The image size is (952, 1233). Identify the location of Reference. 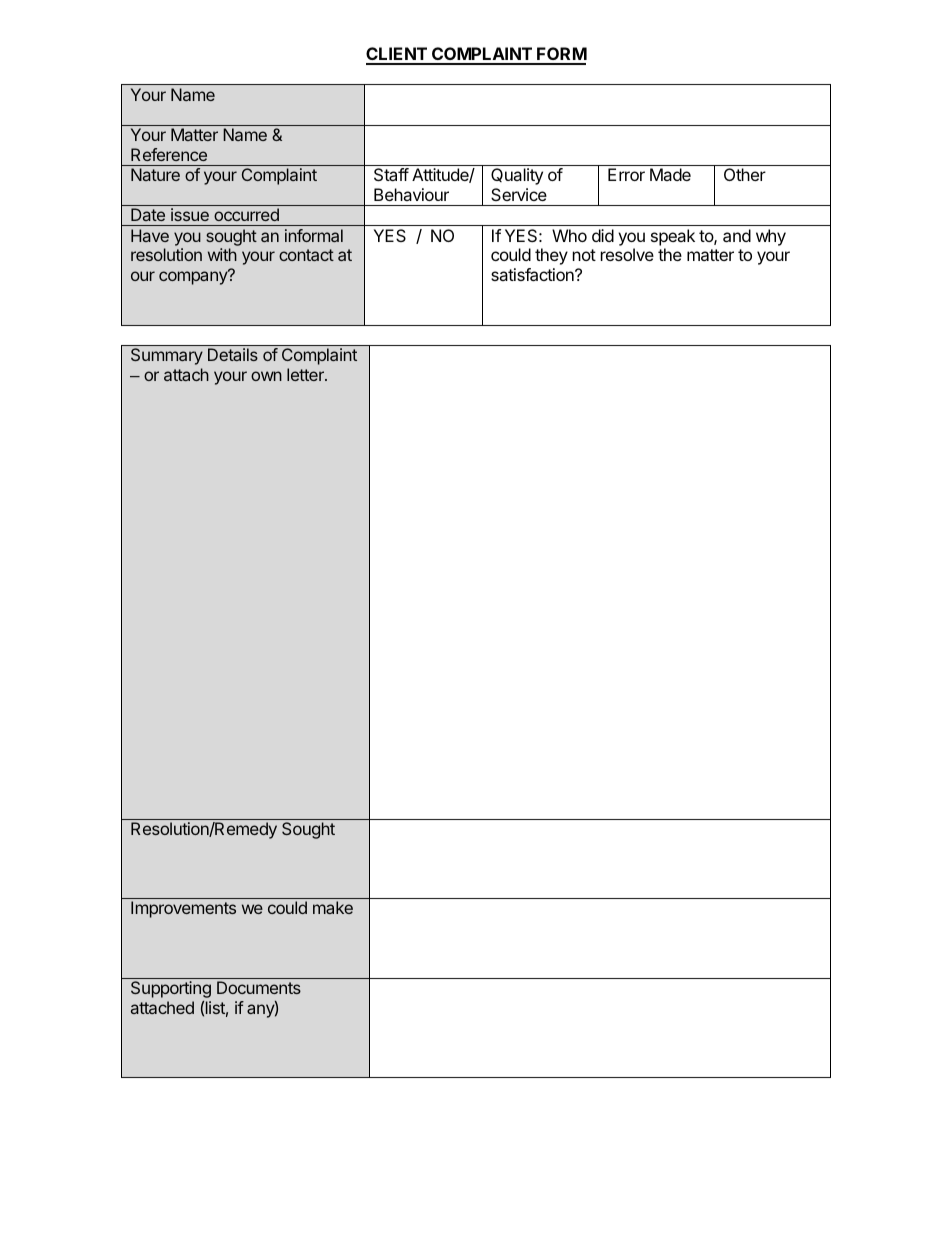
(169, 154).
